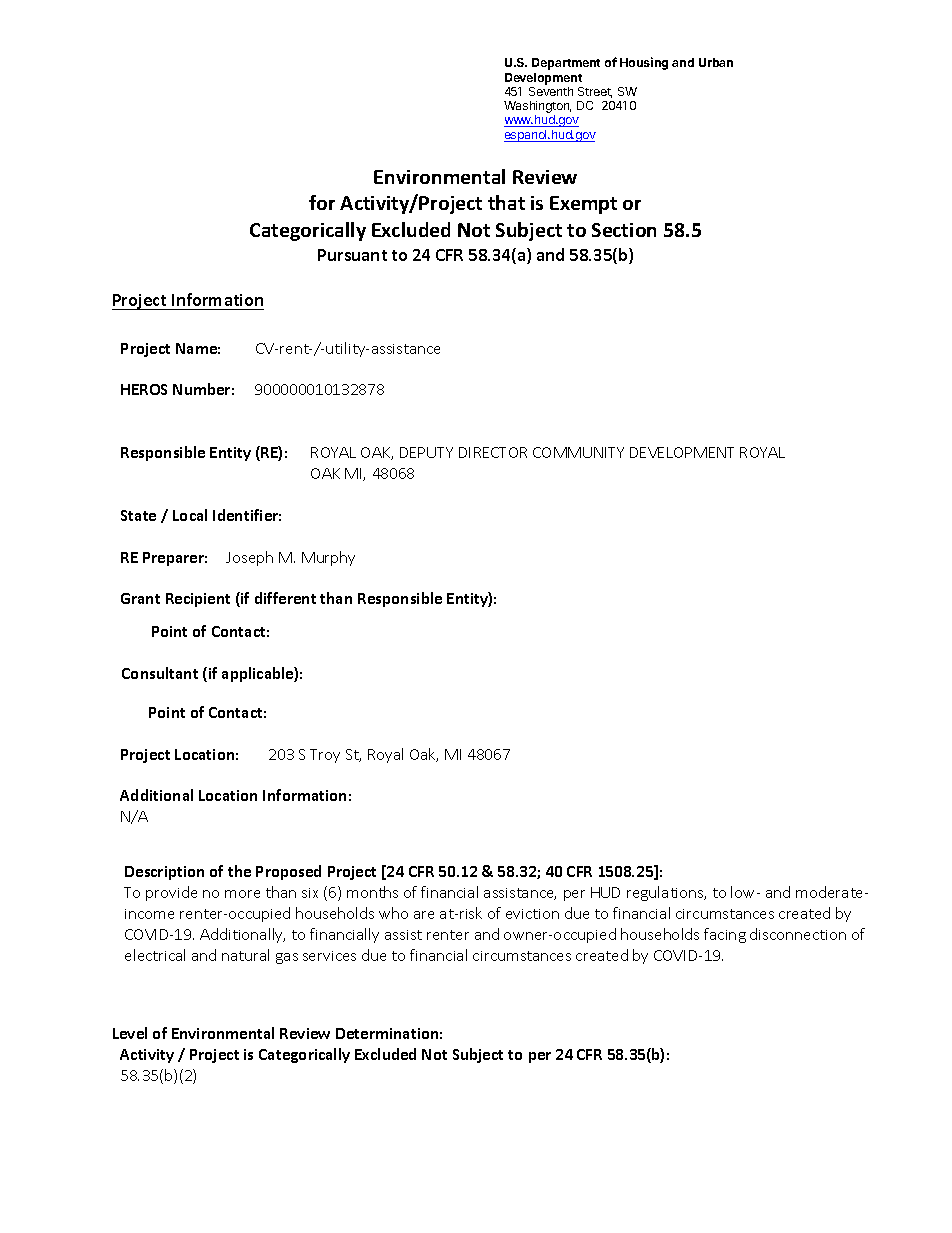 The height and width of the screenshot is (1233, 952). I want to click on Consultant, so click(160, 673).
